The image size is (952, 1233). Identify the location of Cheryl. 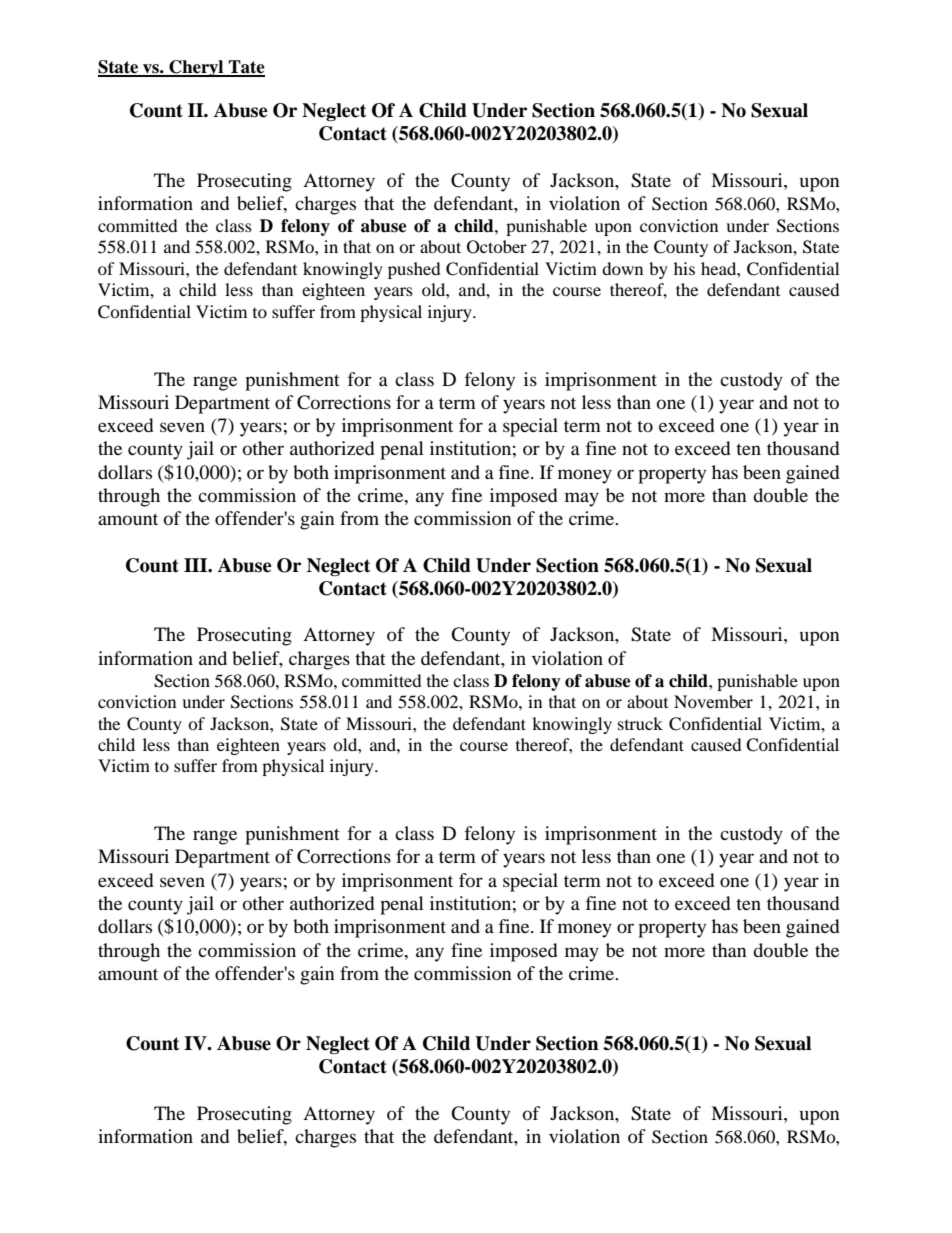
(196, 68).
